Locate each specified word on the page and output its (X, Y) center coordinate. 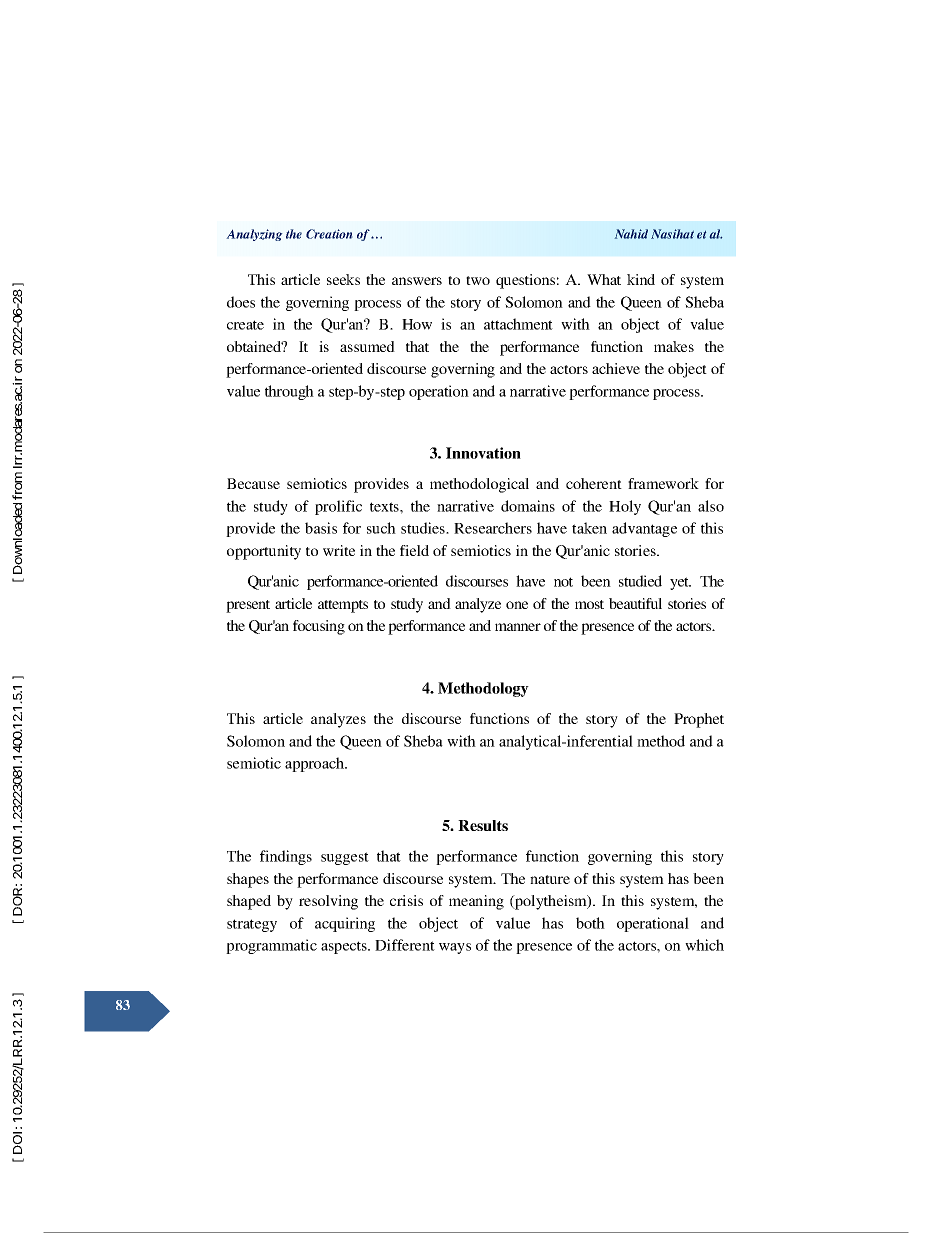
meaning (476, 902)
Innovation (483, 453)
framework (663, 483)
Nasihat (672, 234)
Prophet (699, 720)
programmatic (271, 946)
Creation (329, 234)
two (478, 280)
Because (253, 483)
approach (316, 764)
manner (518, 627)
